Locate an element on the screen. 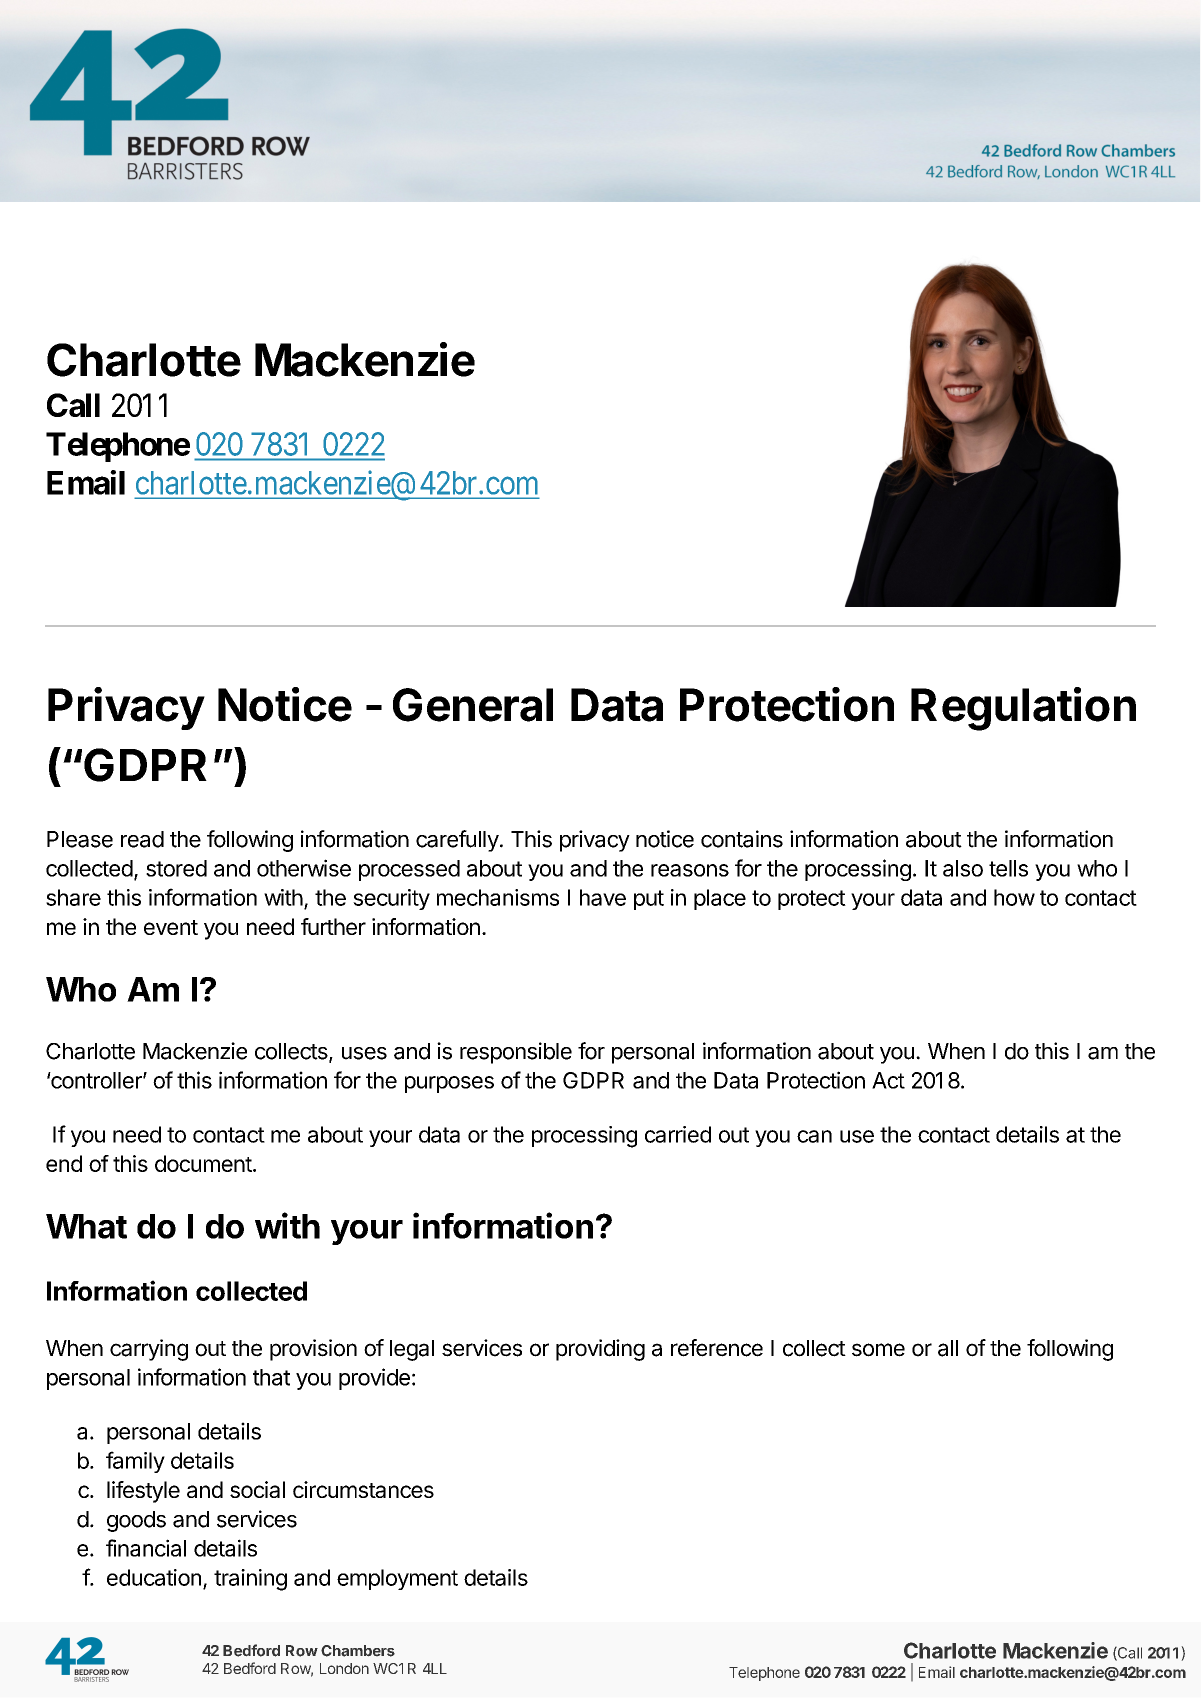 Image resolution: width=1201 pixels, height=1698 pixels. education is located at coordinates (154, 1577).
